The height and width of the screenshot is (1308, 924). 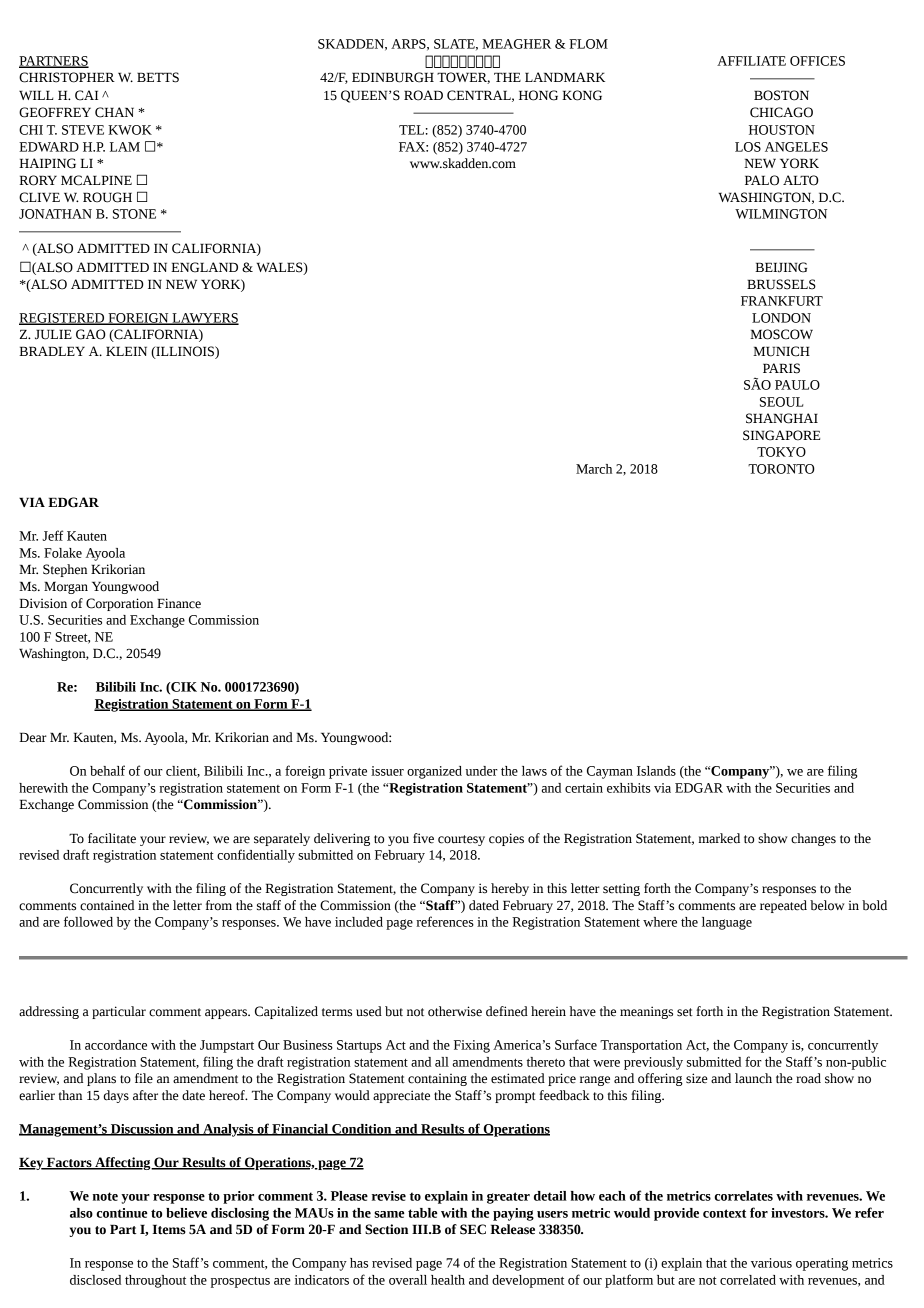 I want to click on facilitate, so click(x=112, y=838).
